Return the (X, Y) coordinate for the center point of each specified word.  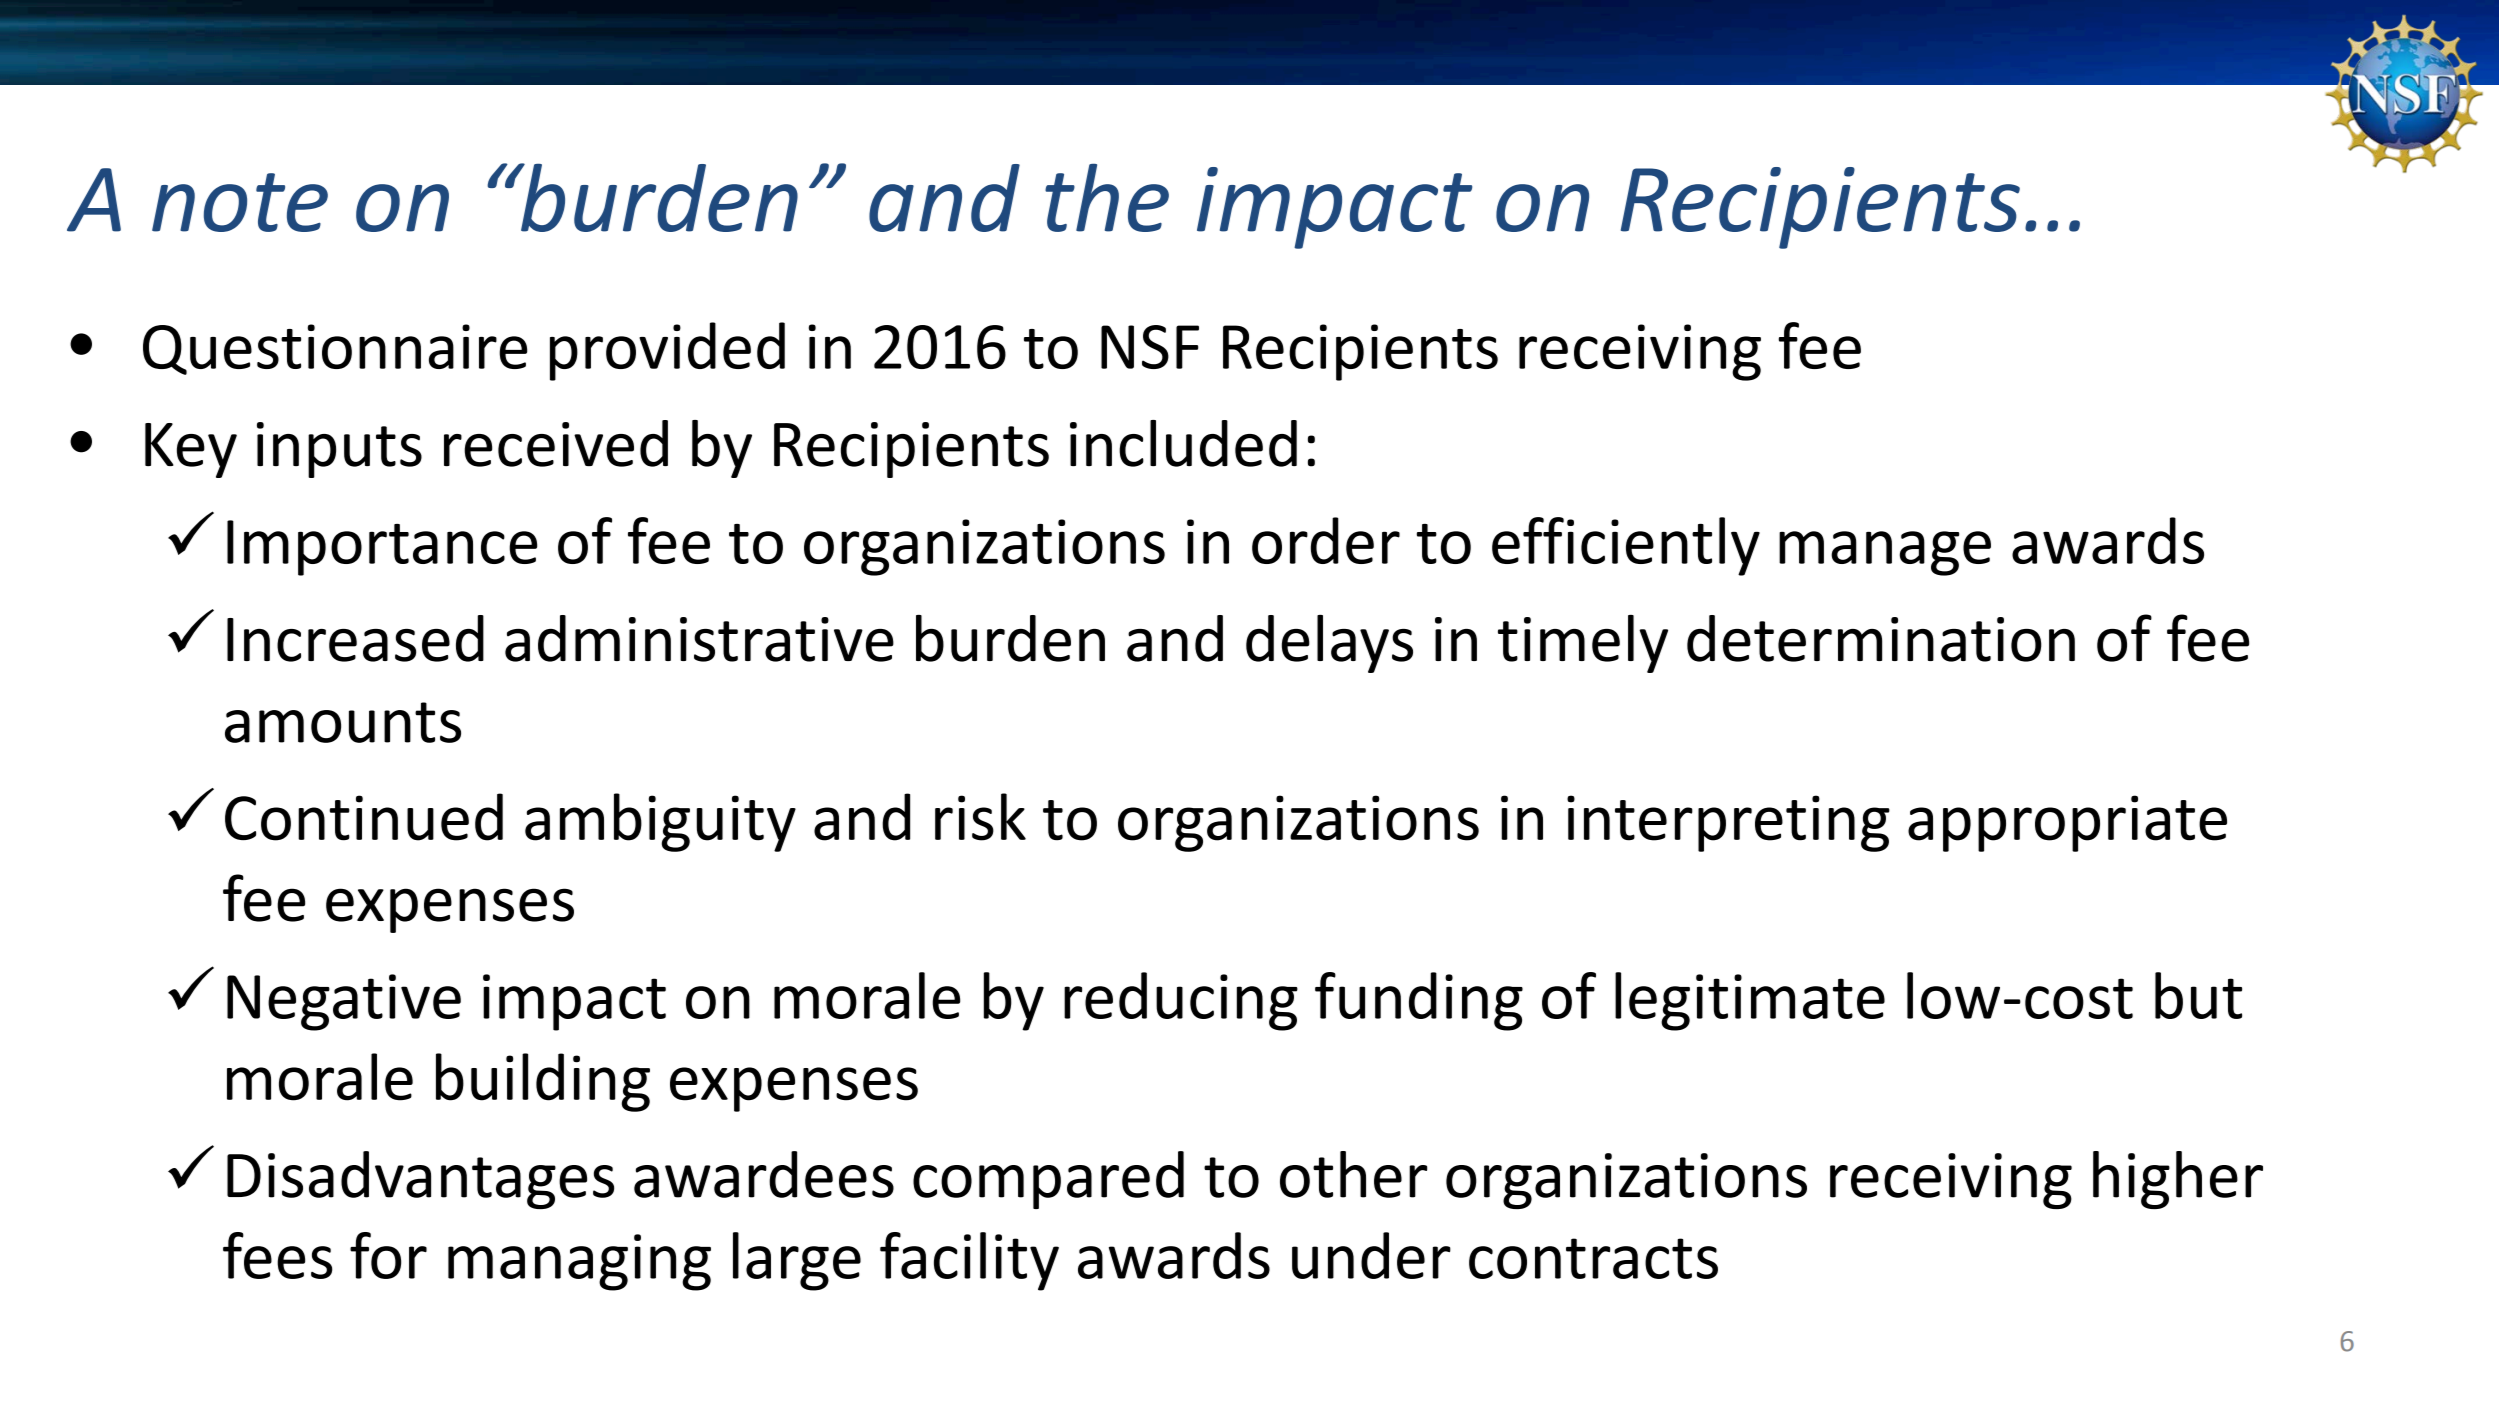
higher (2178, 1180)
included (1183, 443)
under (1371, 1255)
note (240, 202)
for (388, 1255)
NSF (1150, 347)
